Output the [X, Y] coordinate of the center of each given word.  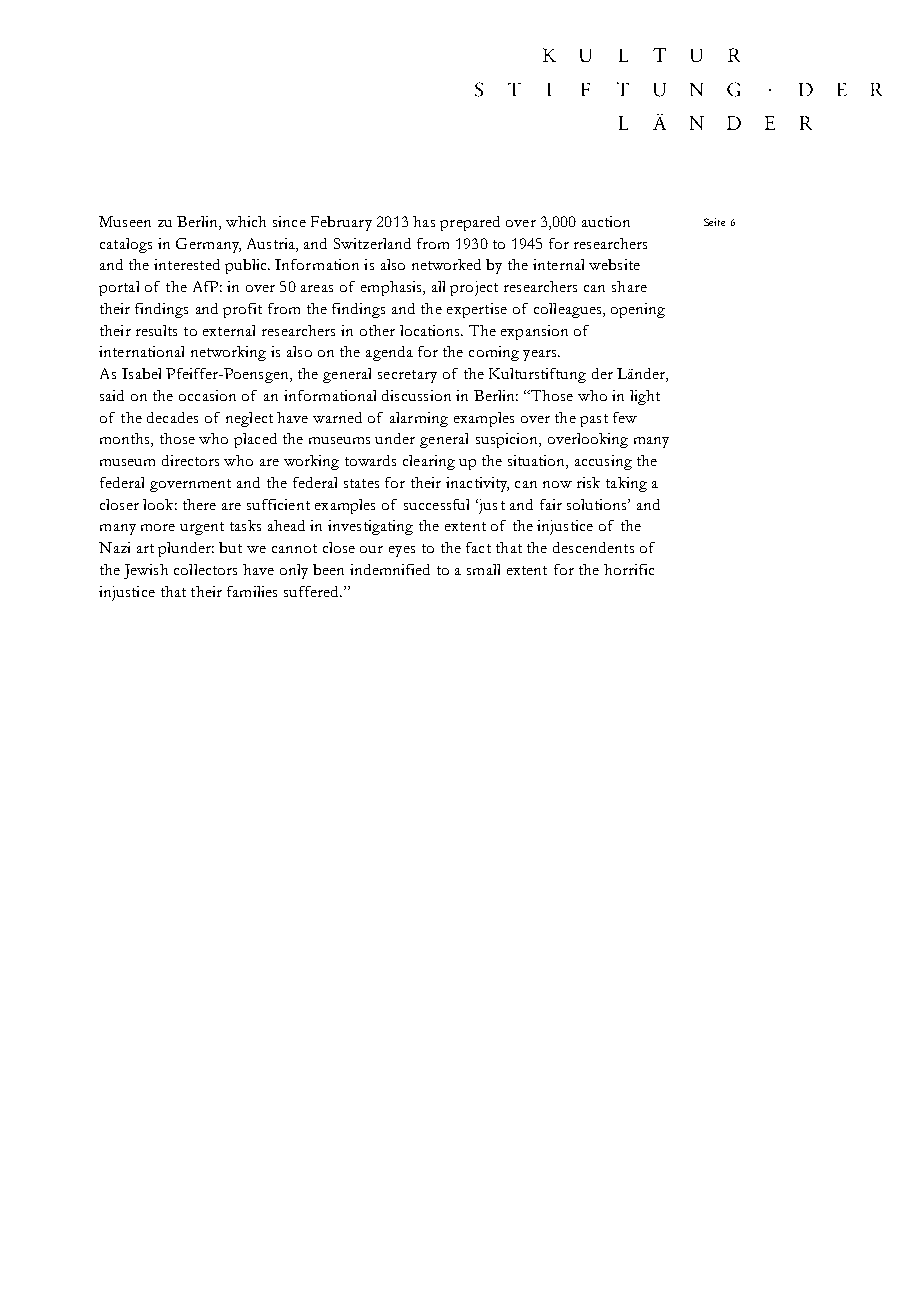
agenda [389, 353]
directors [190, 460]
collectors [205, 569]
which [246, 221]
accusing [603, 462]
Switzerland [372, 243]
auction [606, 221]
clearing [429, 462]
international [141, 351]
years [541, 355]
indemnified [390, 569]
